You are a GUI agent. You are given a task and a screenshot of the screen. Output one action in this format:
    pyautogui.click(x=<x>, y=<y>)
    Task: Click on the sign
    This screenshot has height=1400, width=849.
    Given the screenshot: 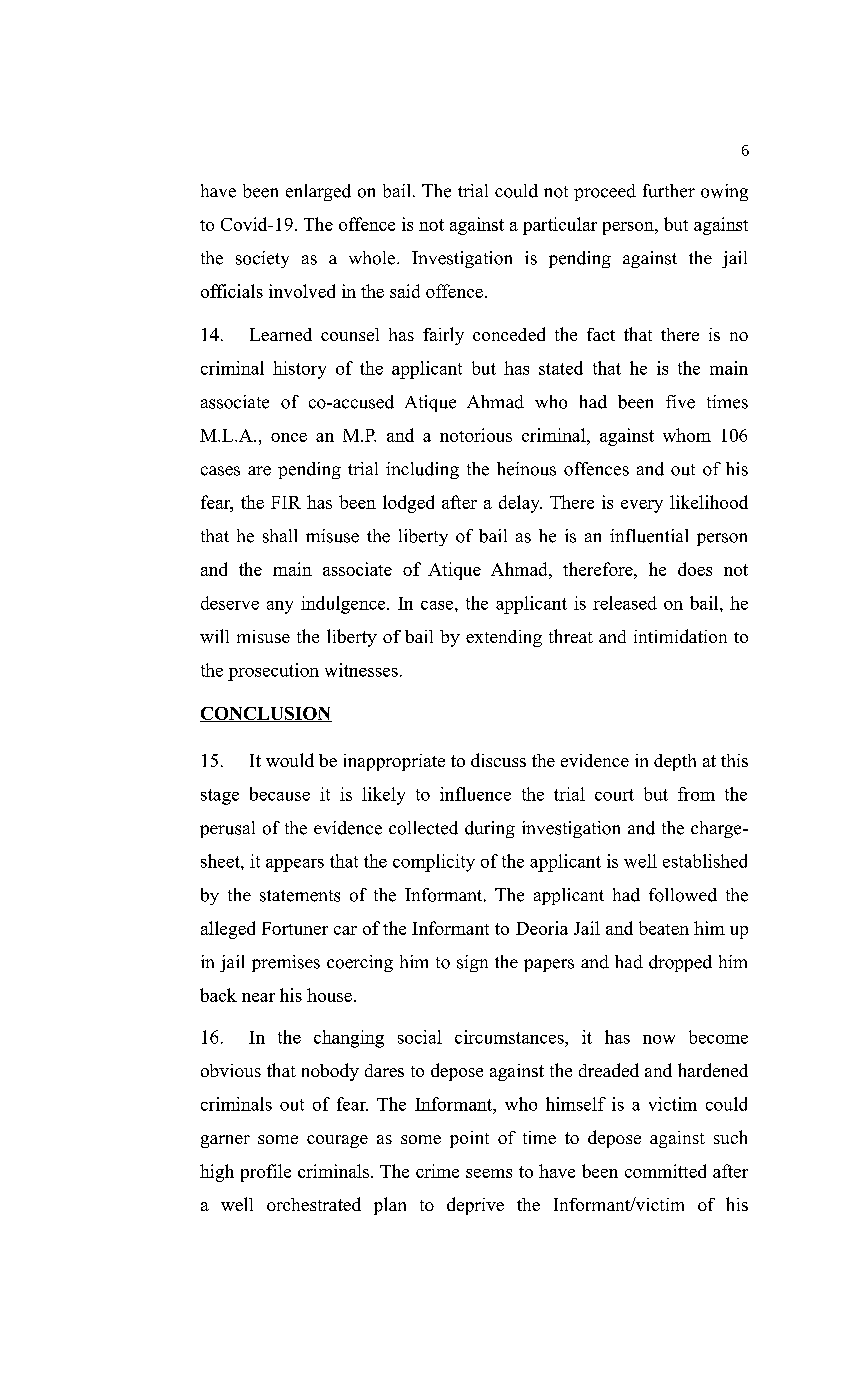 What is the action you would take?
    pyautogui.click(x=472, y=963)
